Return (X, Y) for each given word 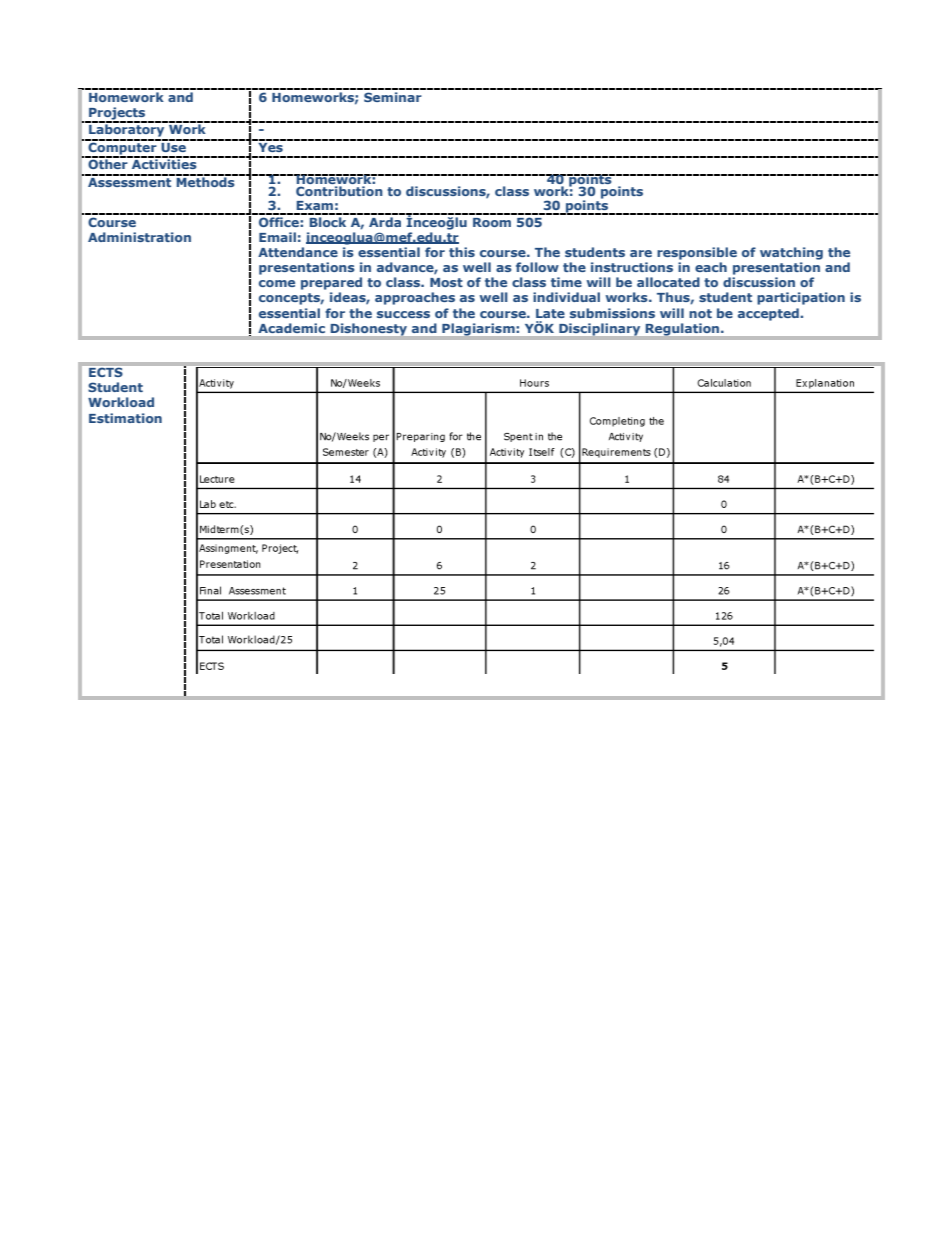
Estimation (125, 418)
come (277, 283)
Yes (270, 146)
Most (446, 282)
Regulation (684, 329)
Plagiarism (478, 329)
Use (173, 146)
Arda (385, 220)
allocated (668, 282)
